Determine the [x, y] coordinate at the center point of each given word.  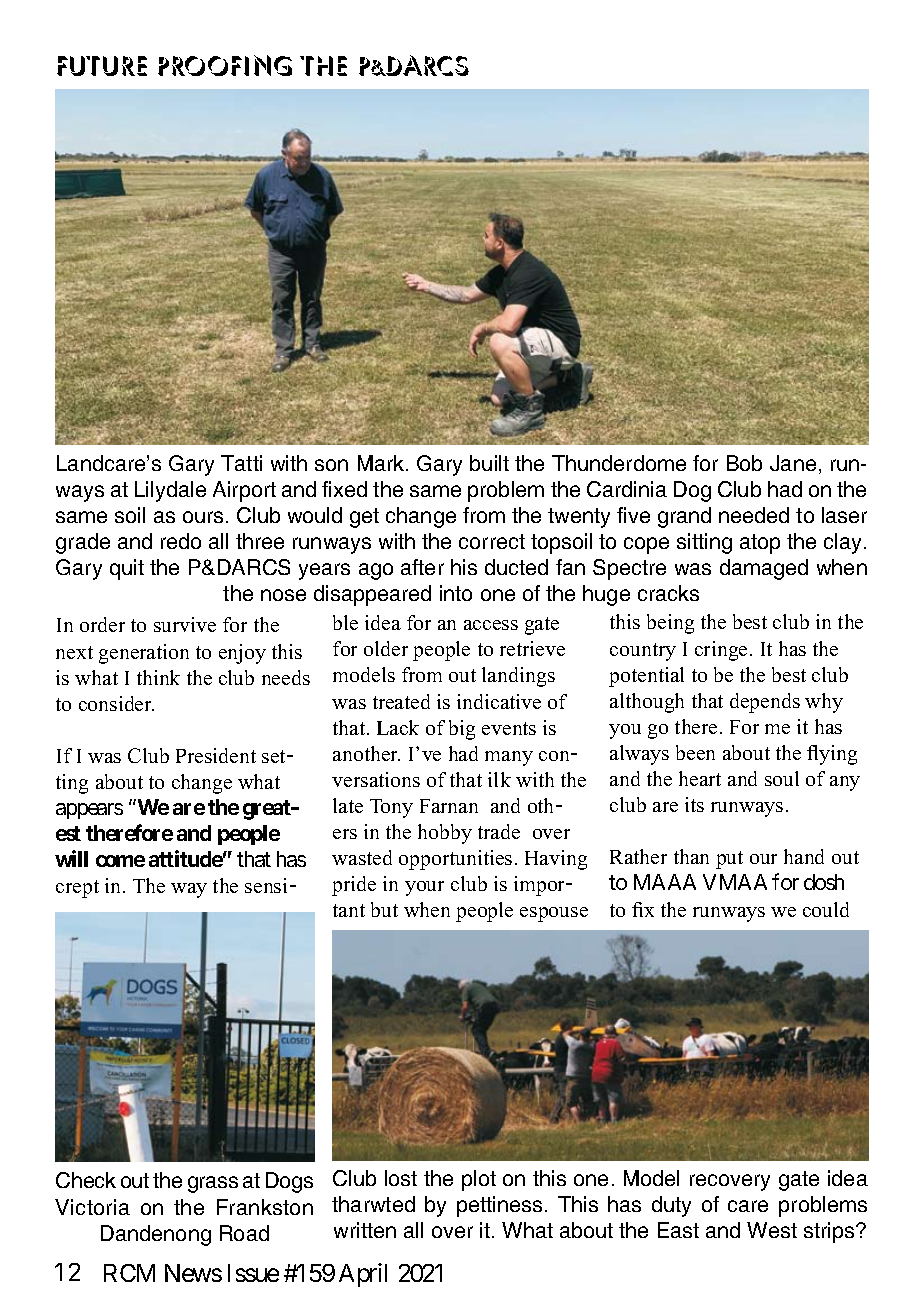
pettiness [499, 1206]
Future [102, 66]
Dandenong [156, 1235]
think [158, 677]
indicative [499, 701]
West [772, 1230]
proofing [225, 65]
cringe [721, 651]
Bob [744, 463]
